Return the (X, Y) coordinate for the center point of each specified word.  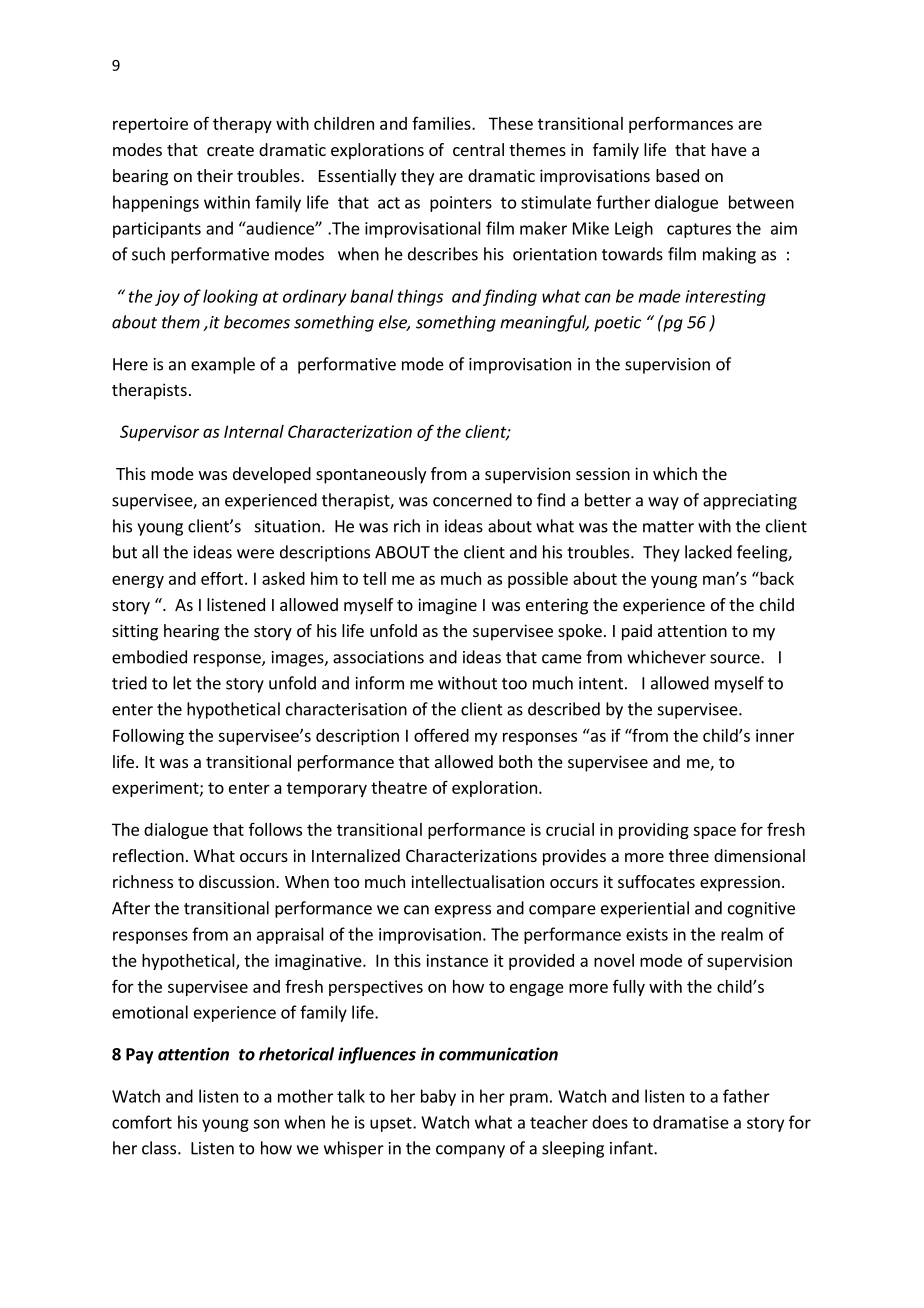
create (230, 150)
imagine (447, 606)
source (736, 659)
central (478, 149)
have (729, 149)
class (160, 1148)
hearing (191, 632)
